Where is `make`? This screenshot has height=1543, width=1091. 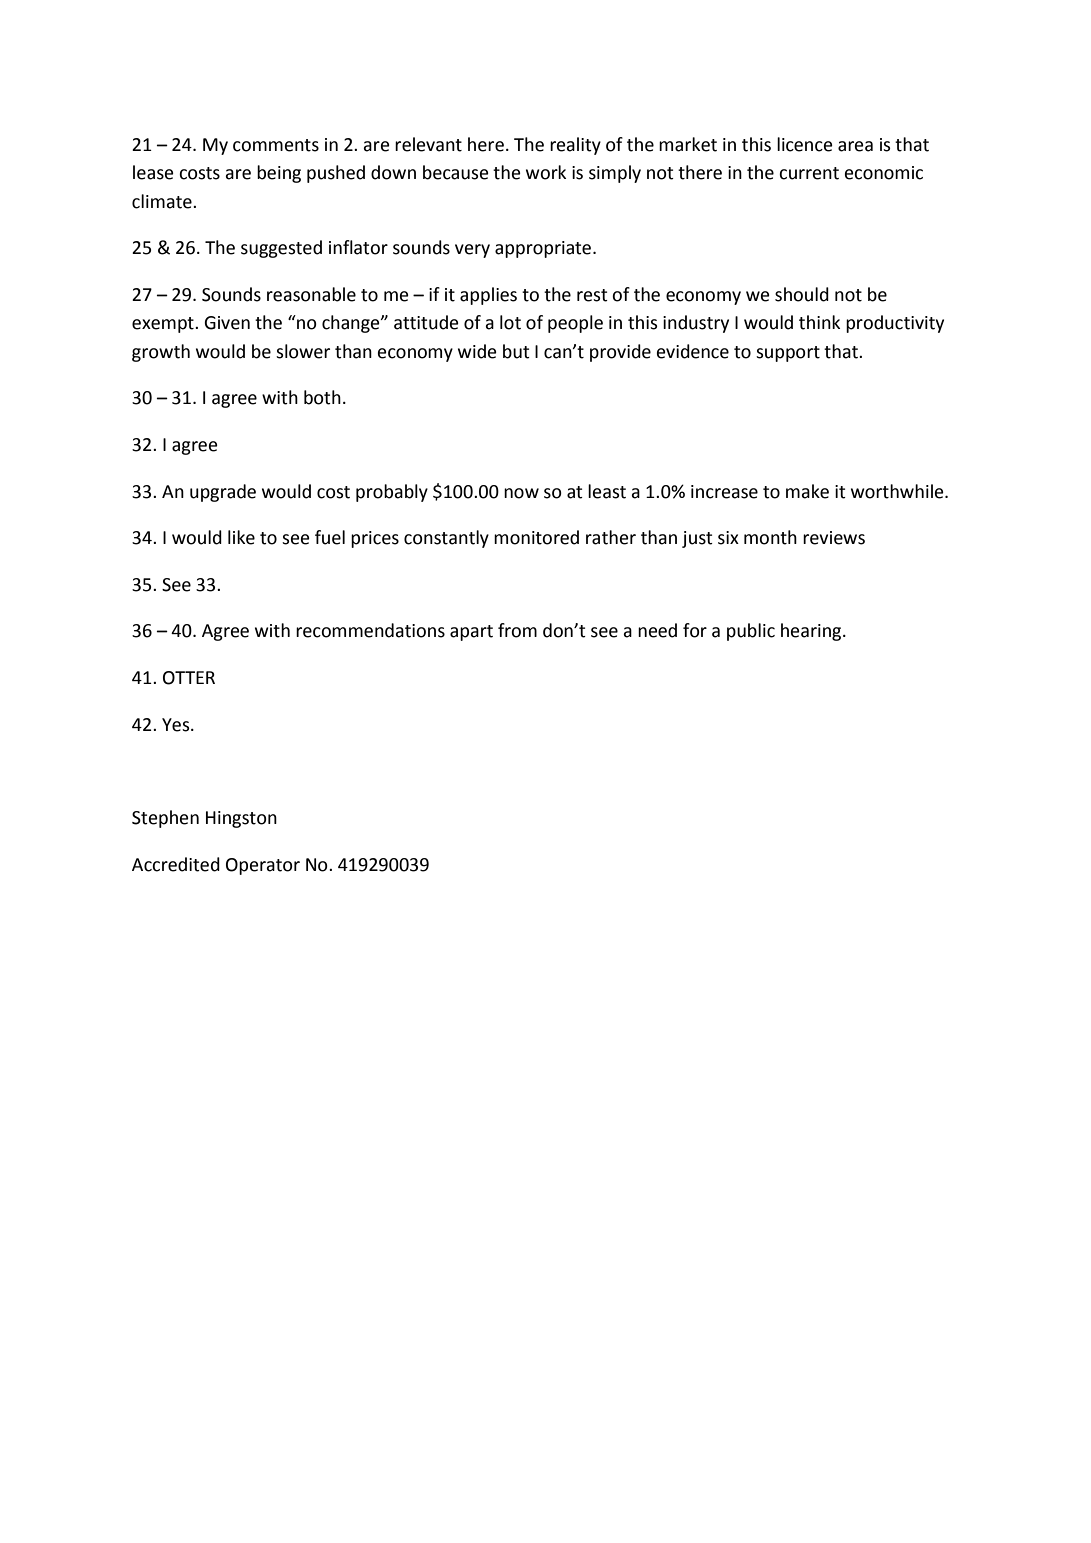 make is located at coordinates (807, 491).
